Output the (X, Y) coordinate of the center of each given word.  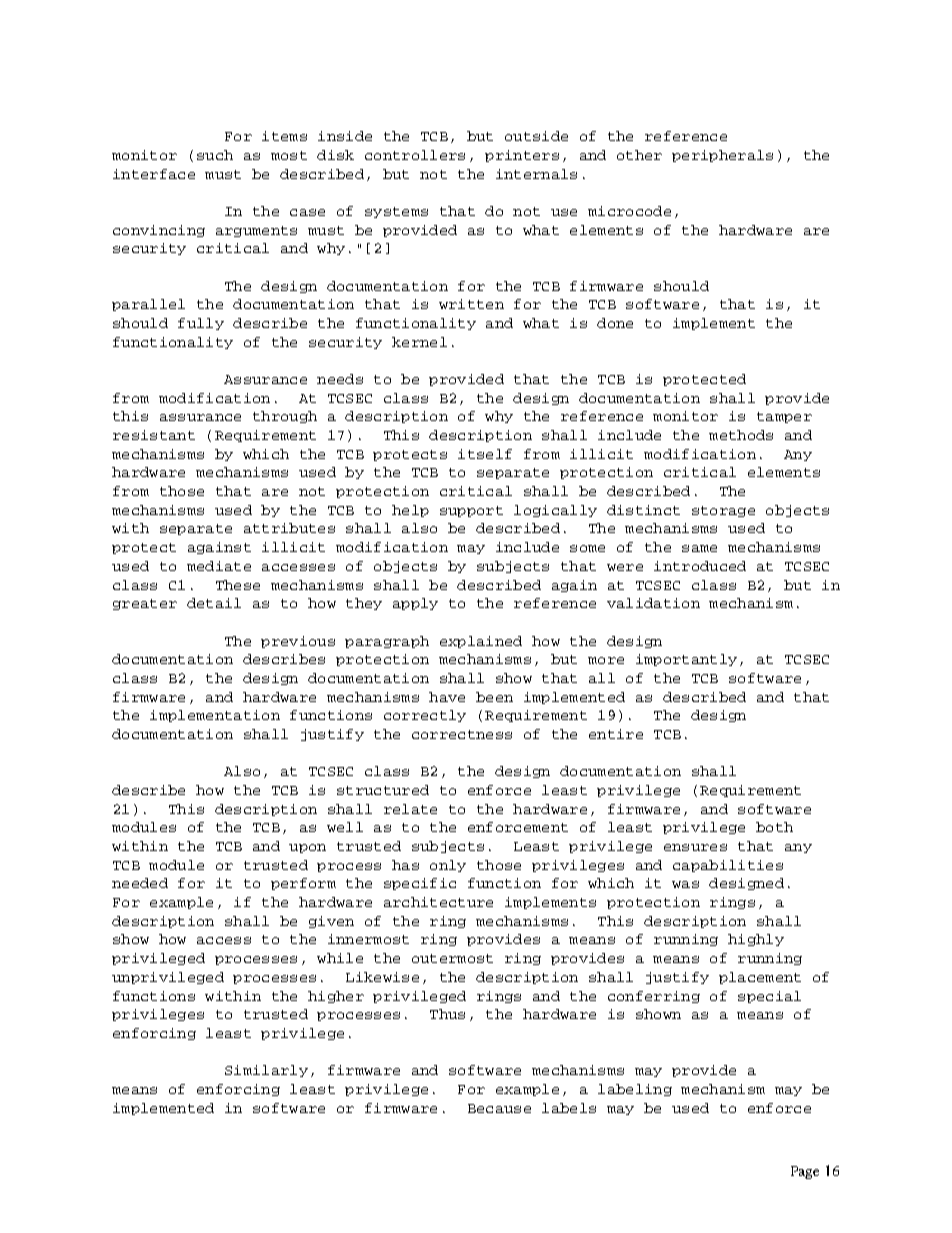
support (471, 511)
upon (307, 848)
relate (410, 809)
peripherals (722, 156)
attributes (289, 528)
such (215, 155)
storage (723, 511)
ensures (695, 847)
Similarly (266, 1071)
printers (522, 156)
